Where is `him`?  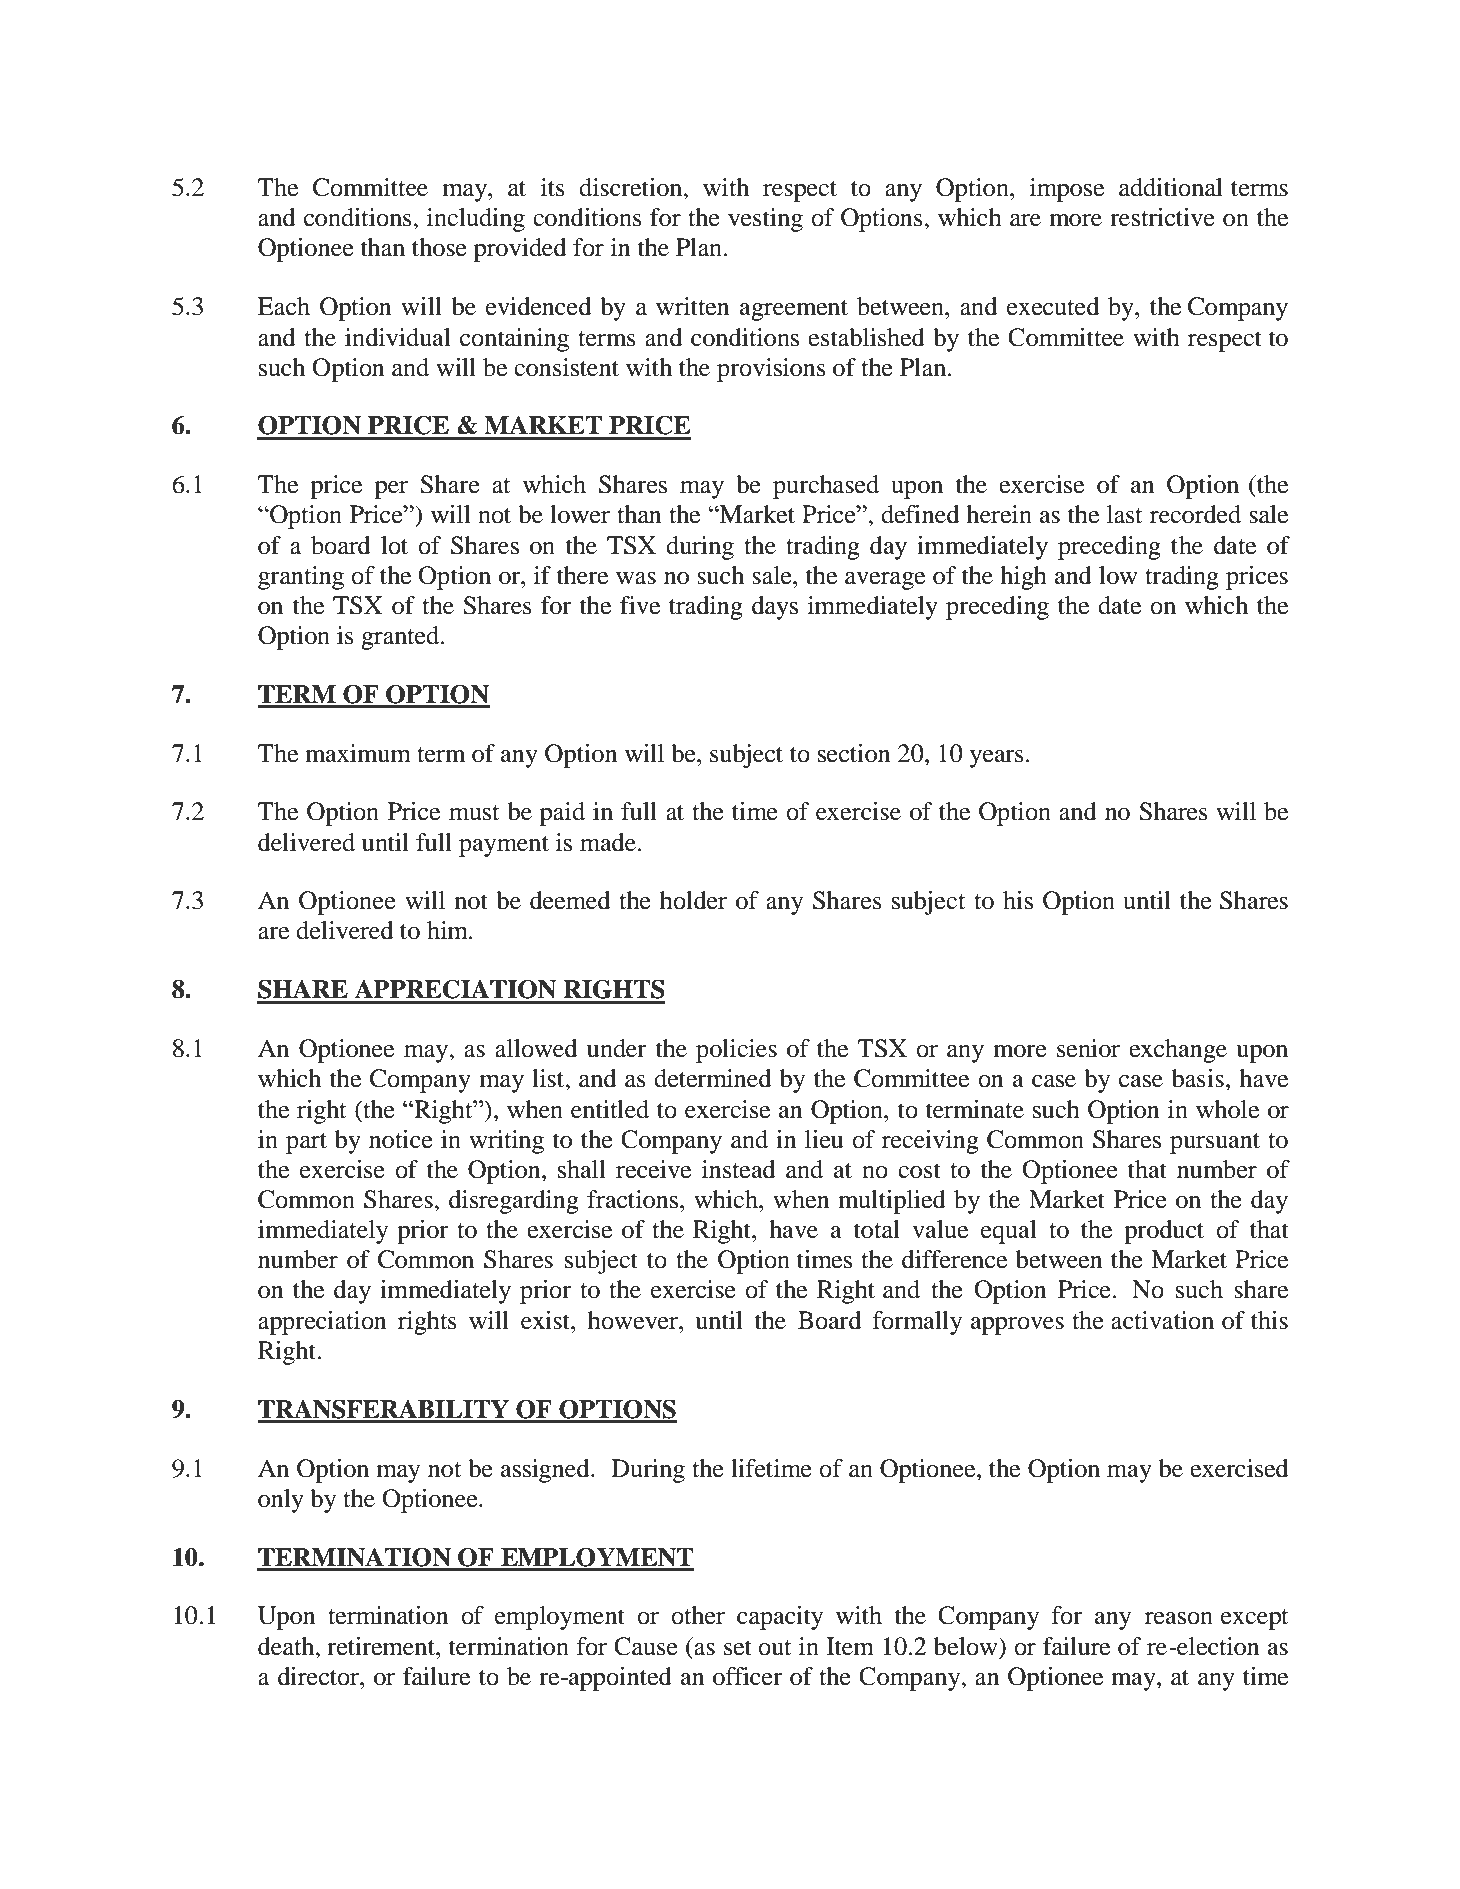 him is located at coordinates (448, 930).
